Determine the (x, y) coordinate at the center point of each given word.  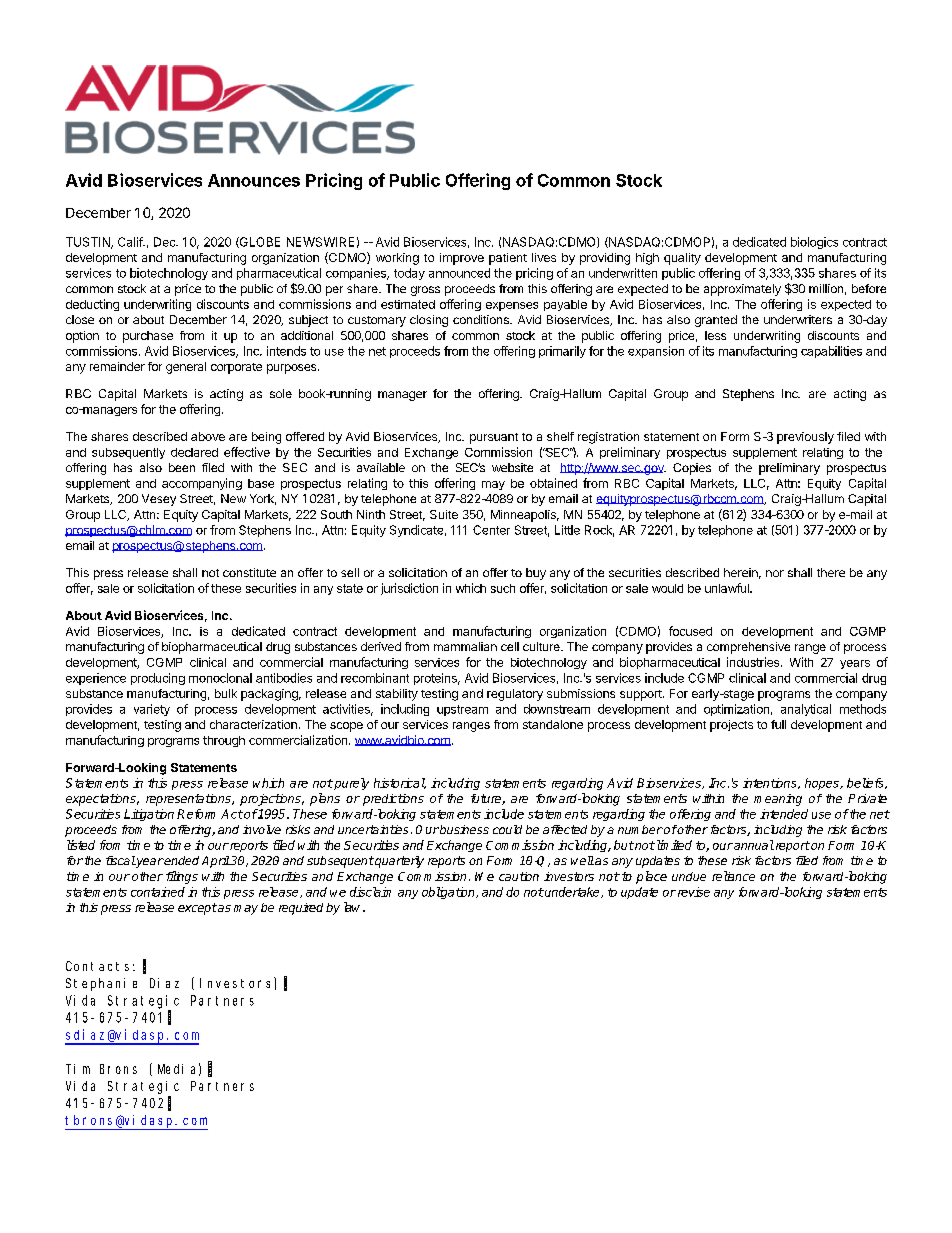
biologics (814, 243)
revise (692, 892)
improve (462, 259)
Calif (131, 242)
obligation (449, 893)
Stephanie (101, 984)
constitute (249, 572)
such (503, 588)
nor (775, 573)
